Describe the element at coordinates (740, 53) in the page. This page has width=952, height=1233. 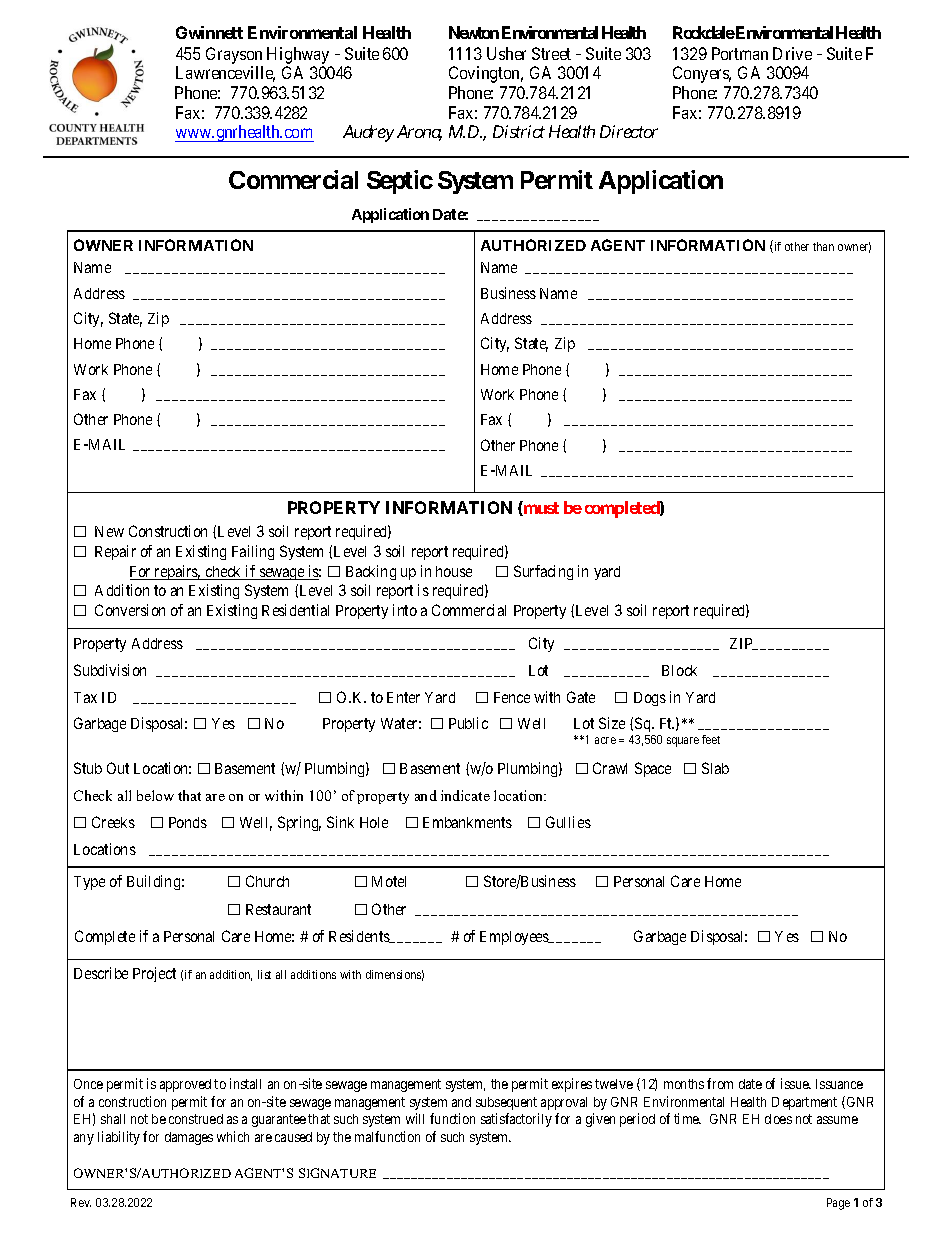
I see `Portman` at that location.
